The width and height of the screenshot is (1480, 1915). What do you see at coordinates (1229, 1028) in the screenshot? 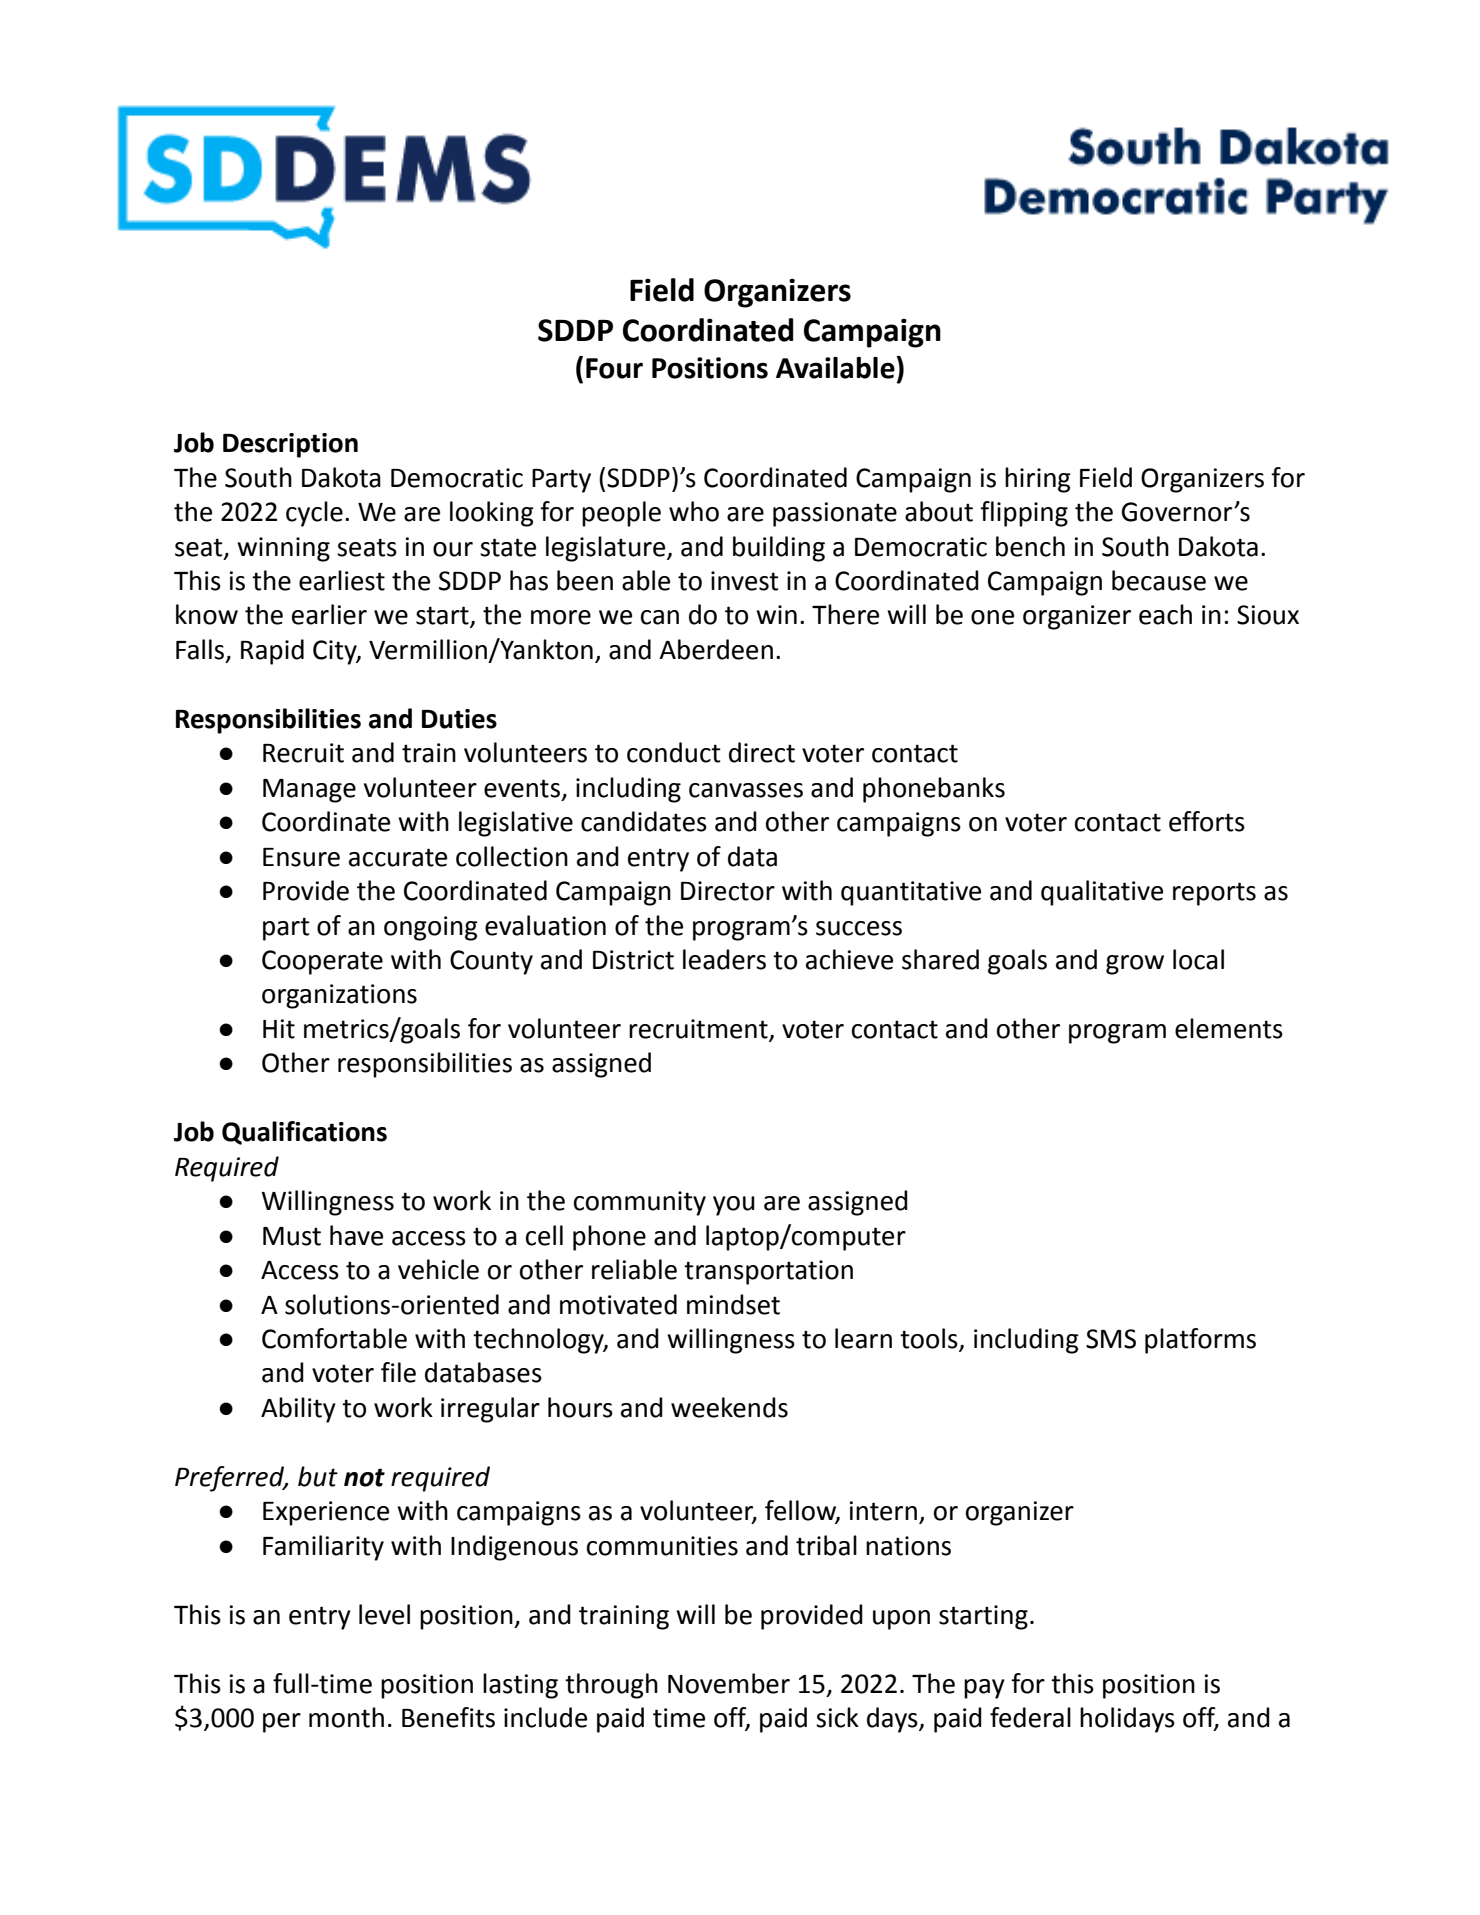
I see `elements` at bounding box center [1229, 1028].
